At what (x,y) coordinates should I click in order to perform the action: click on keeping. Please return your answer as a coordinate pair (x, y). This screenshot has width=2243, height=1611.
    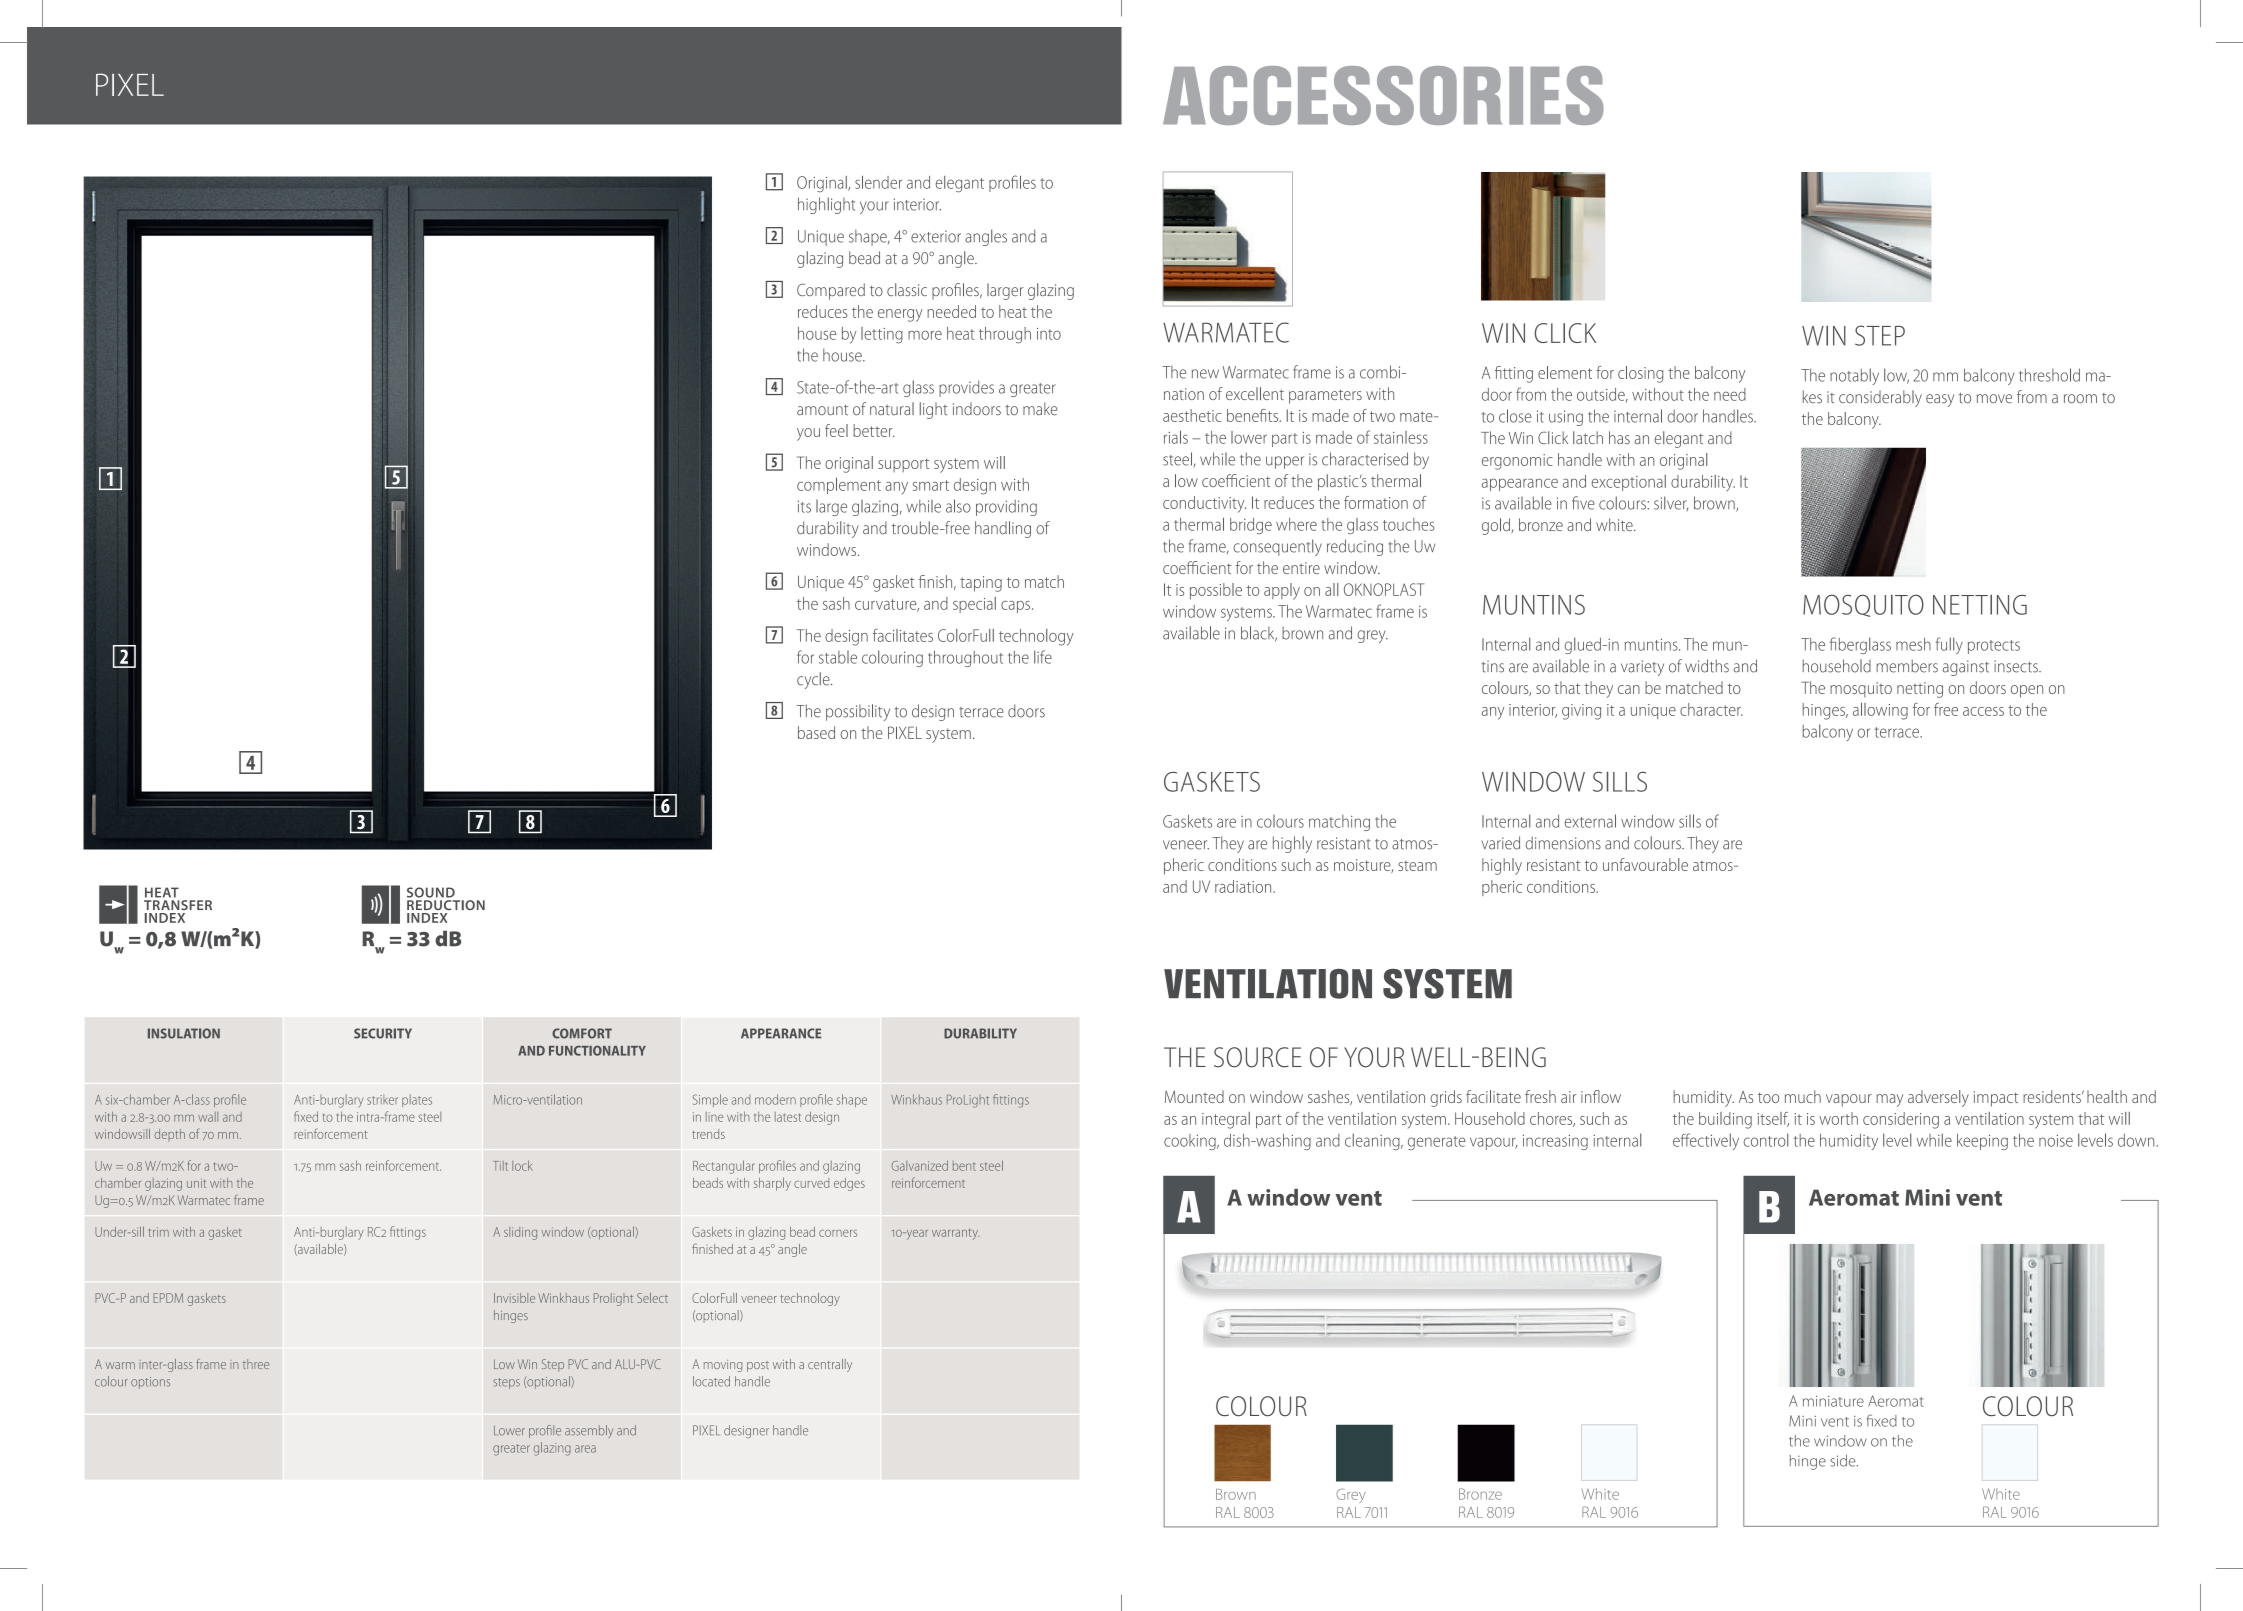
    Looking at the image, I should click on (1982, 1142).
